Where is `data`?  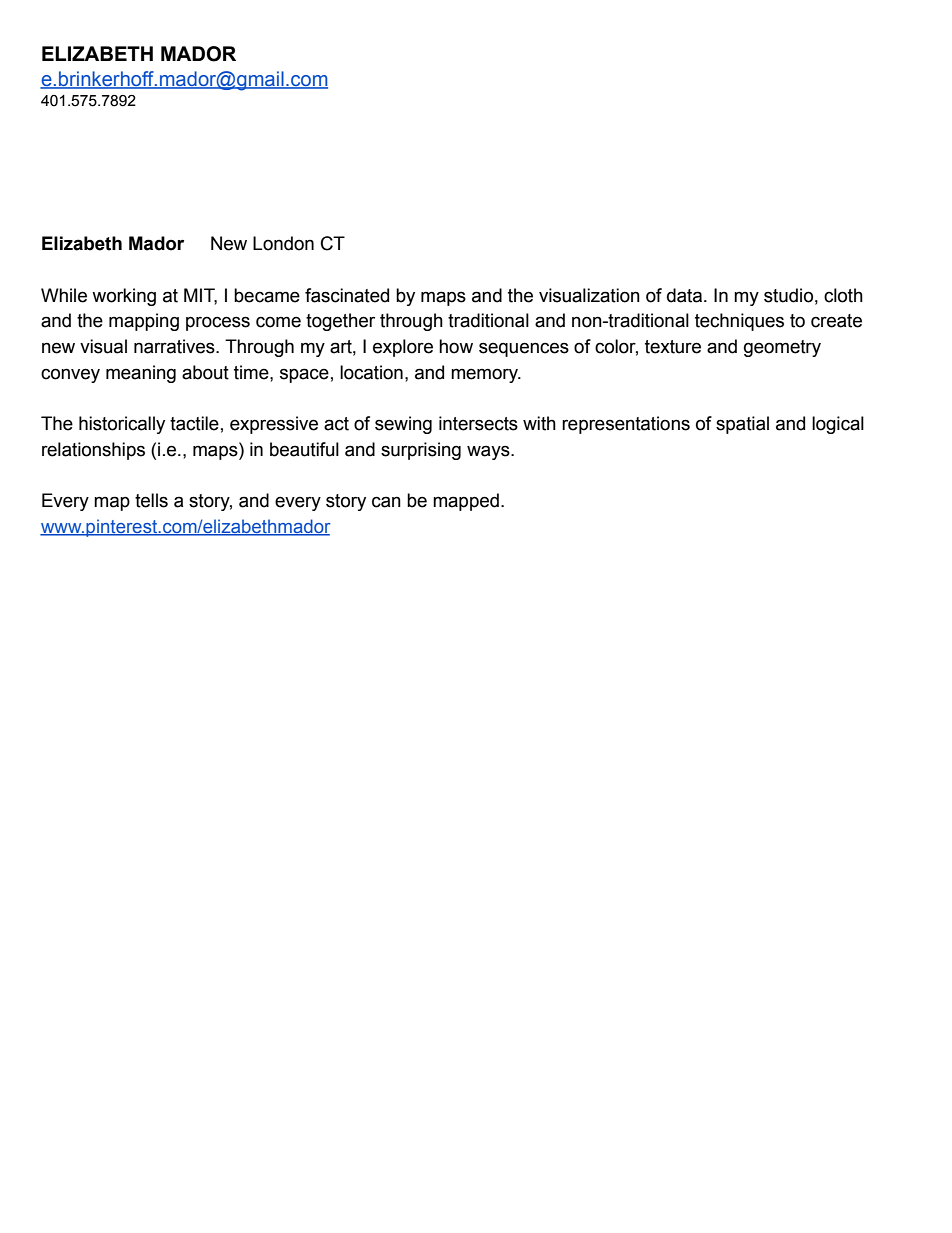 data is located at coordinates (686, 295).
